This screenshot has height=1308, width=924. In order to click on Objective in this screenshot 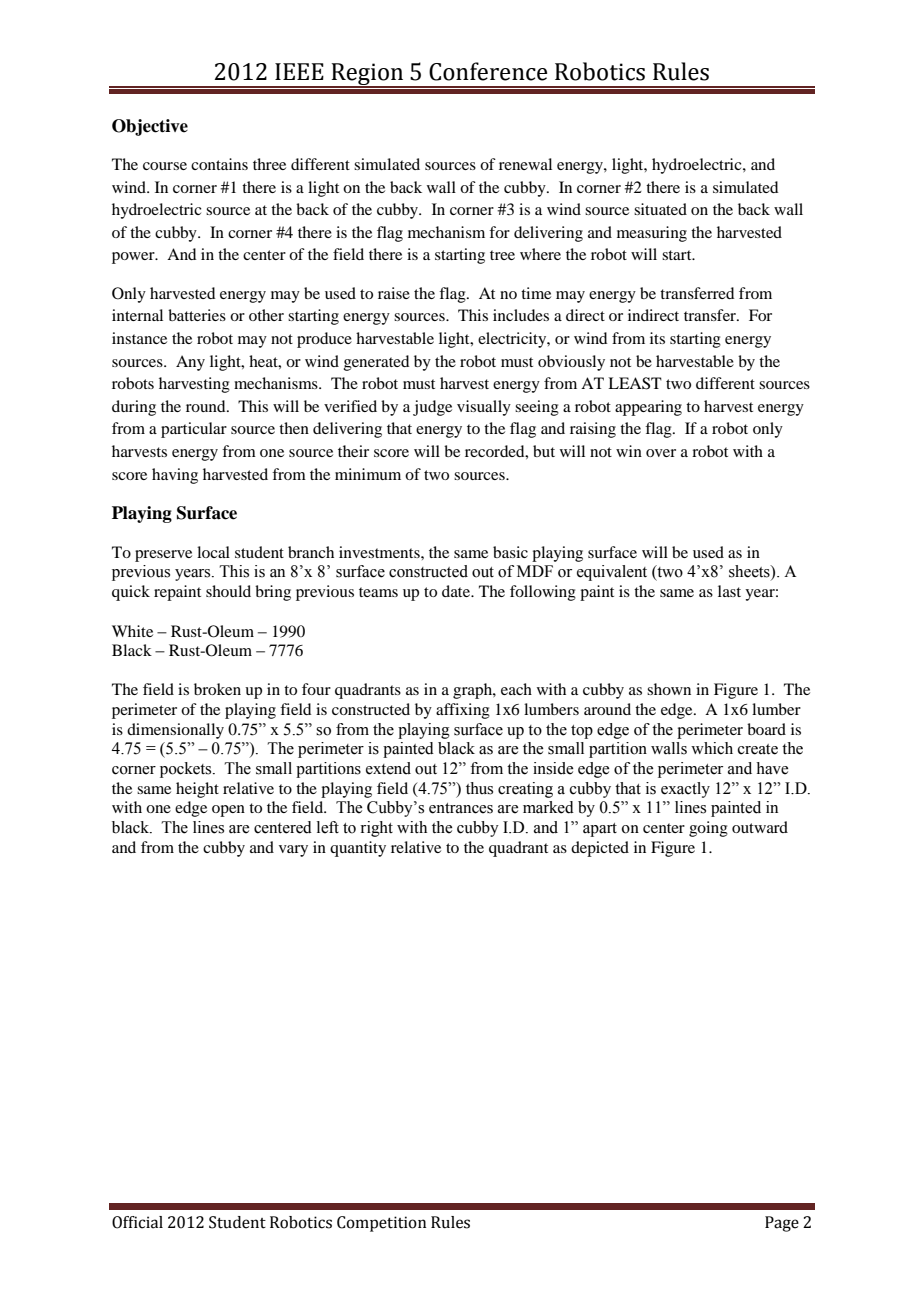, I will do `click(150, 127)`.
